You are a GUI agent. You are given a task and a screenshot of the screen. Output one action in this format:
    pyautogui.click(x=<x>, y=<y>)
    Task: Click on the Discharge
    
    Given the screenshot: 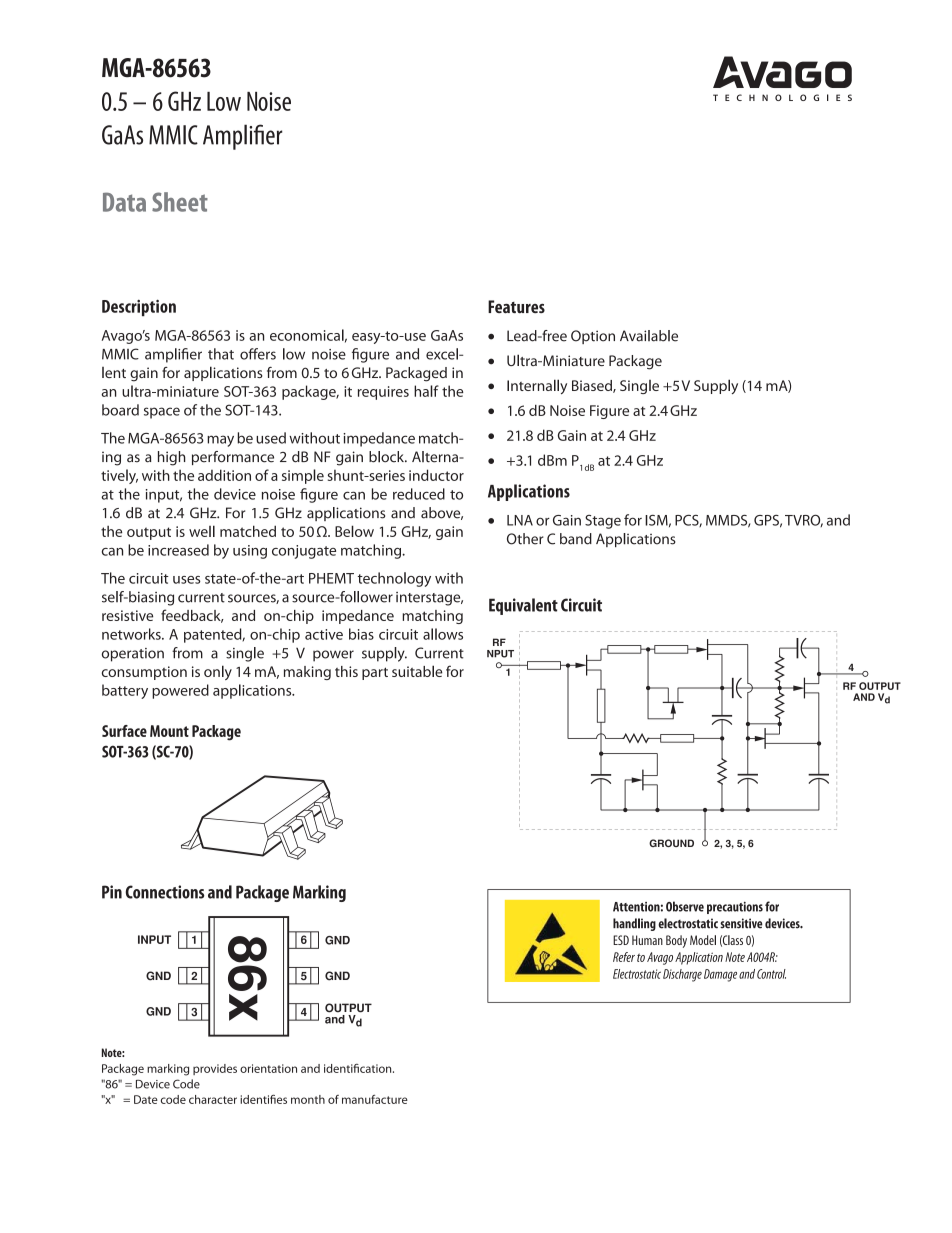 What is the action you would take?
    pyautogui.click(x=682, y=975)
